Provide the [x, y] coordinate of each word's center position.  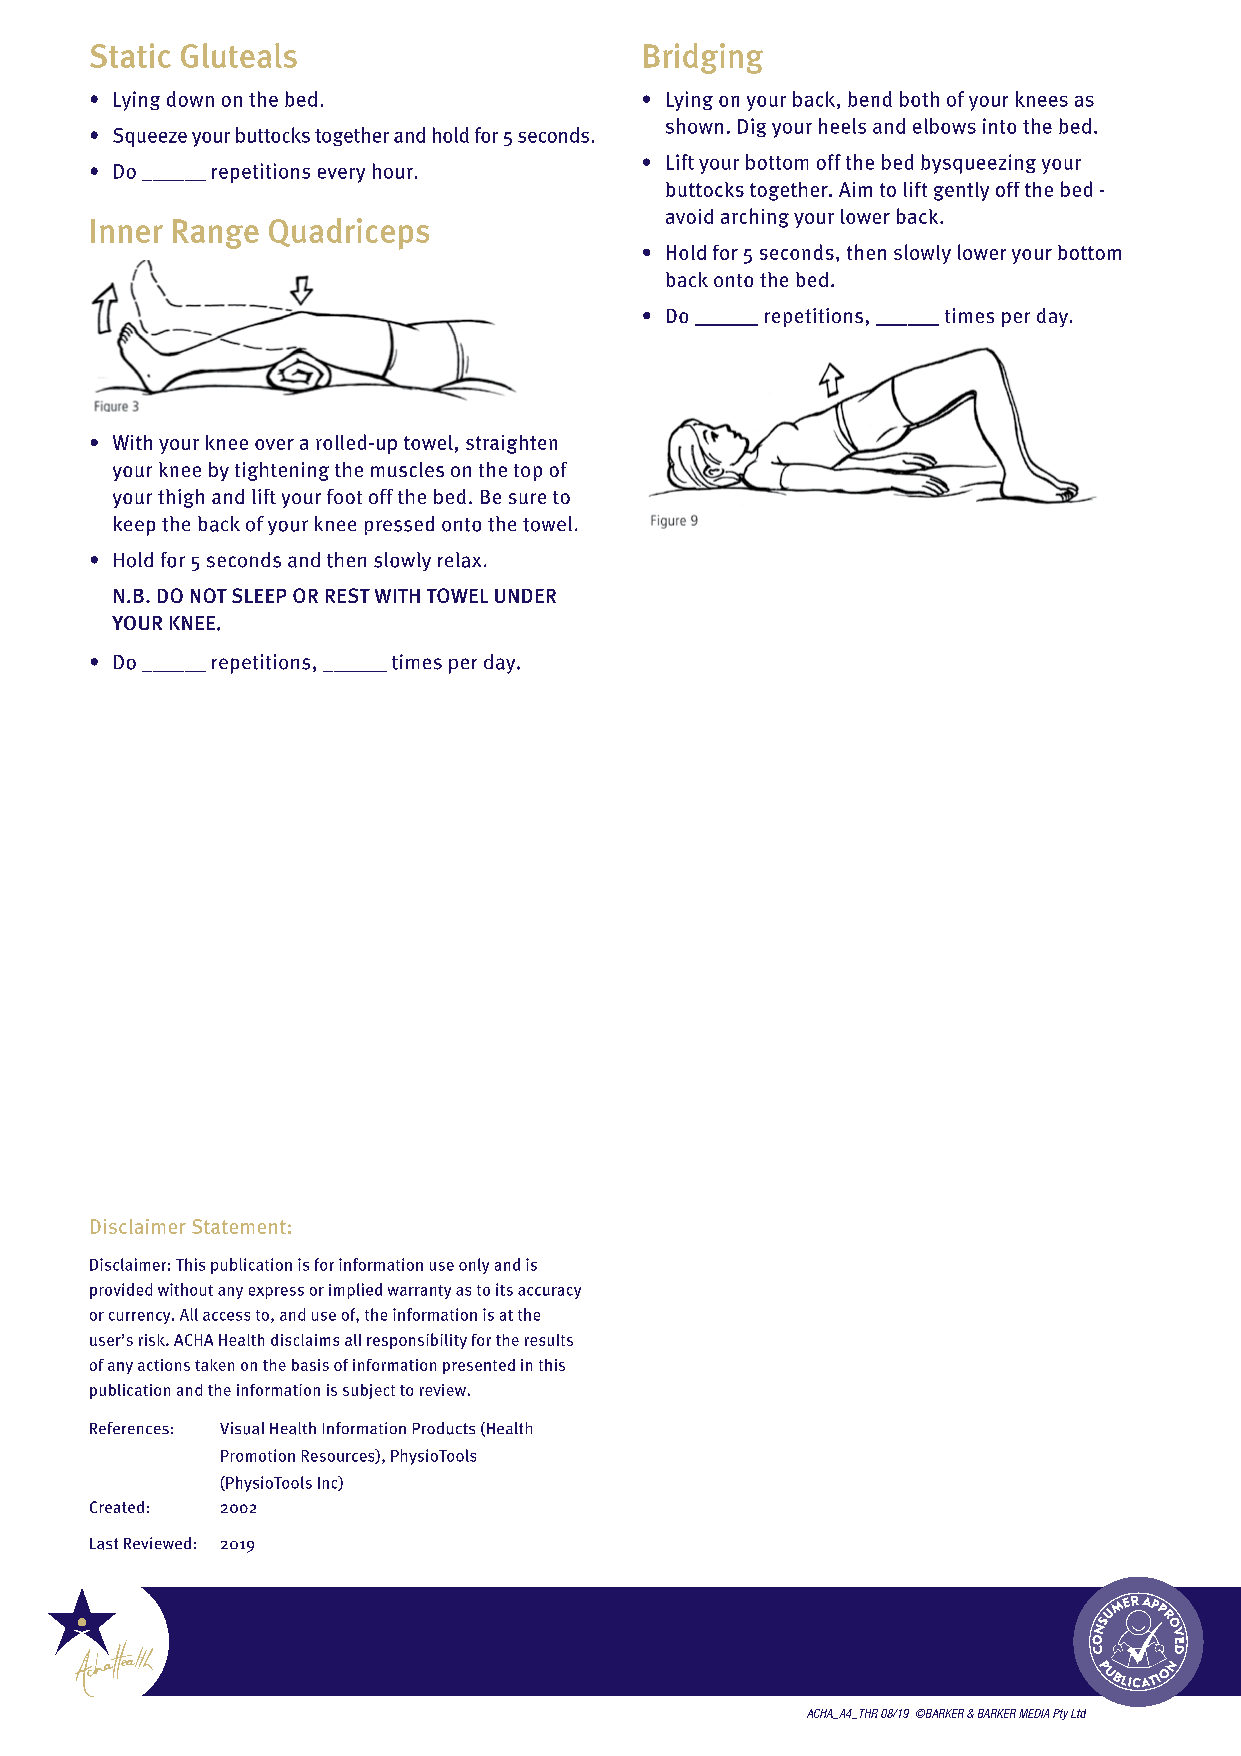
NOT [209, 595]
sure [527, 498]
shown [694, 126]
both [919, 99]
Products [444, 1428]
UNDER [525, 596]
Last [104, 1544]
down [190, 99]
